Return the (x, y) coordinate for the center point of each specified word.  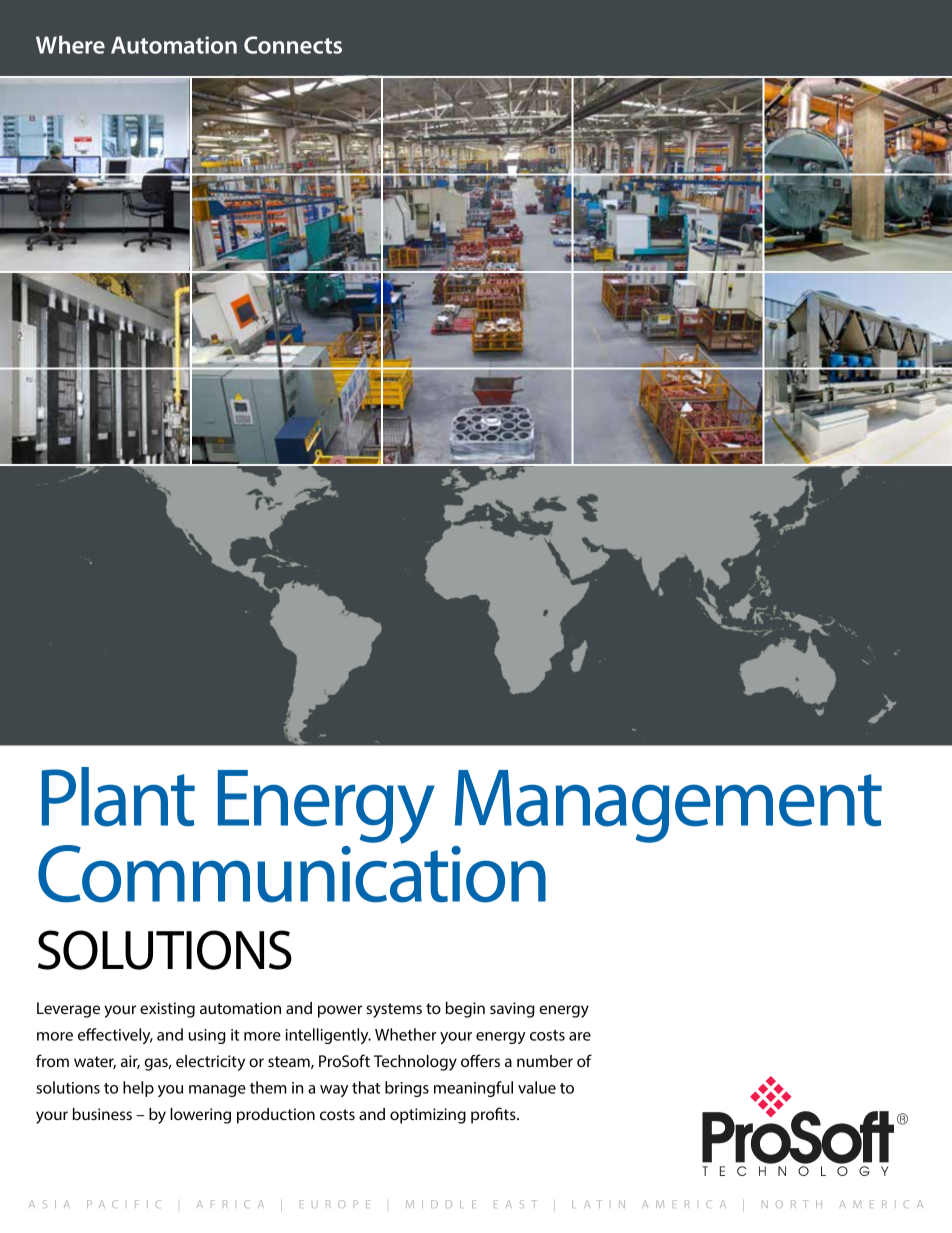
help (138, 1089)
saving (512, 1010)
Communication (292, 873)
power (340, 1011)
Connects (293, 45)
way (334, 1091)
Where (70, 45)
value (537, 1087)
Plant (118, 797)
